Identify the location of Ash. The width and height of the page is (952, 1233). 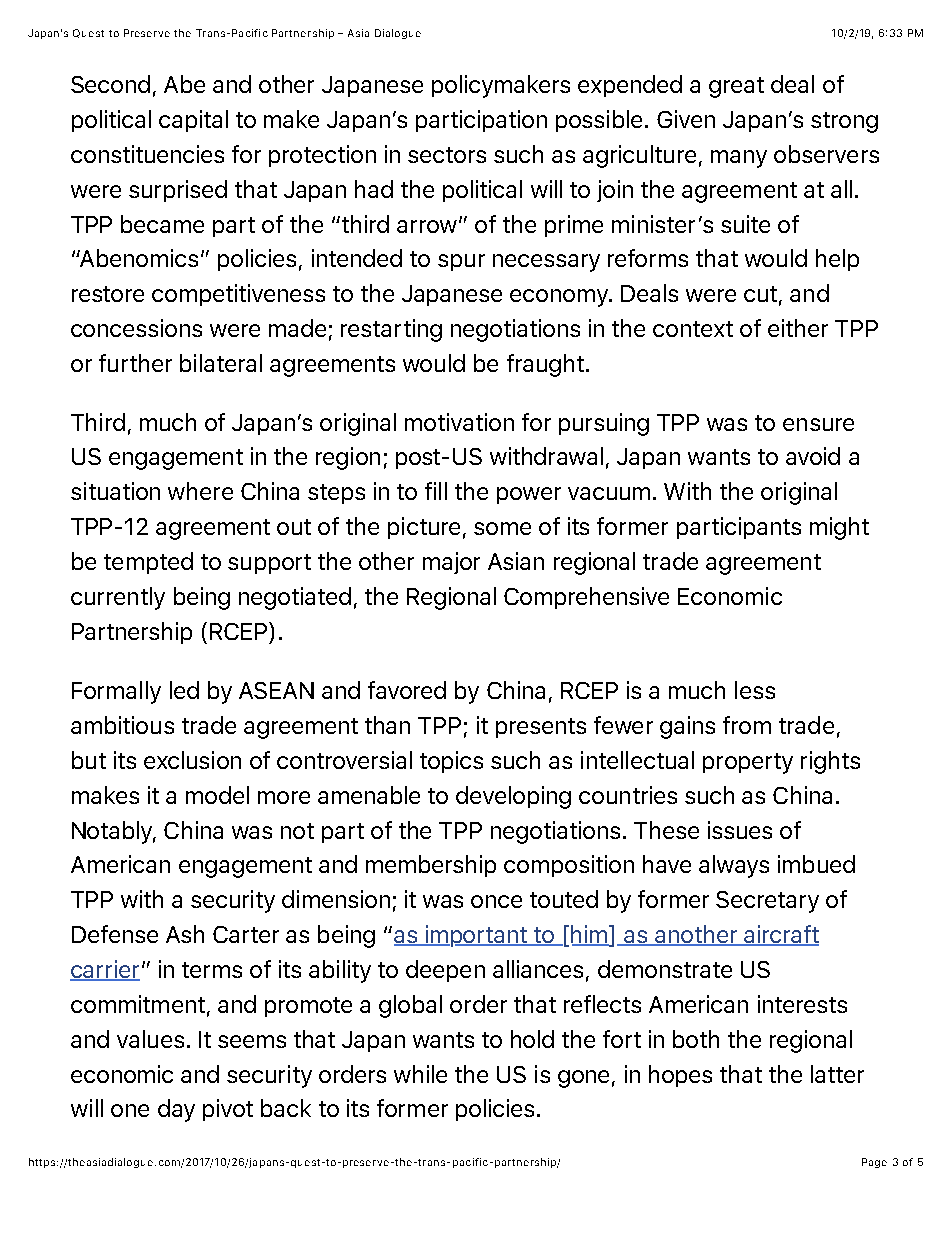
(185, 934).
